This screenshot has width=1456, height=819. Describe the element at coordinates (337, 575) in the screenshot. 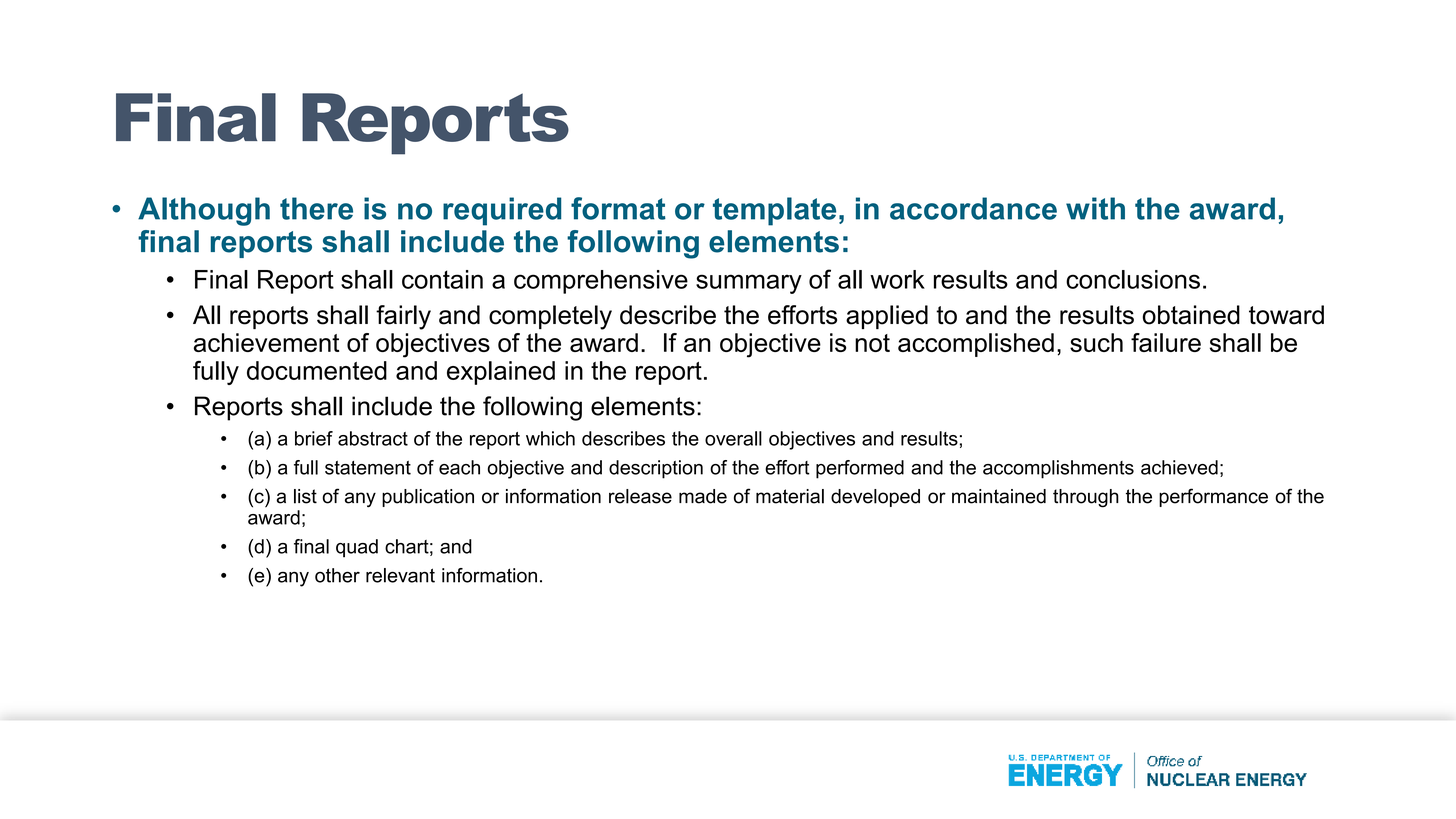

I see `other` at that location.
